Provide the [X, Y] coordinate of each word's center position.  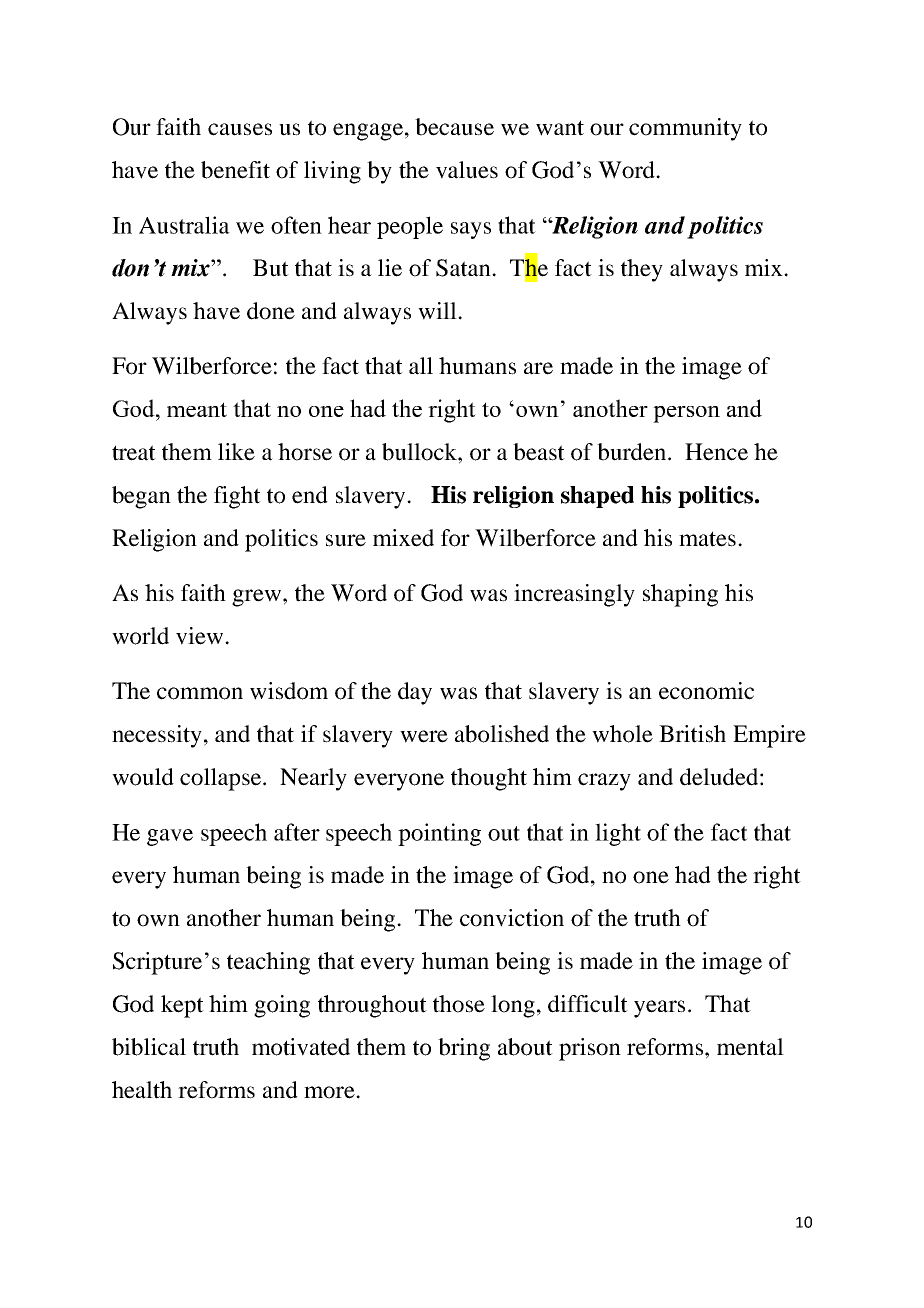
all [421, 366]
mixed [403, 538]
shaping [680, 595]
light [618, 834]
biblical [149, 1047]
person [686, 414]
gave [170, 837]
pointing [439, 834]
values [467, 170]
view [201, 636]
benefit [235, 170]
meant [197, 409]
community [685, 129]
